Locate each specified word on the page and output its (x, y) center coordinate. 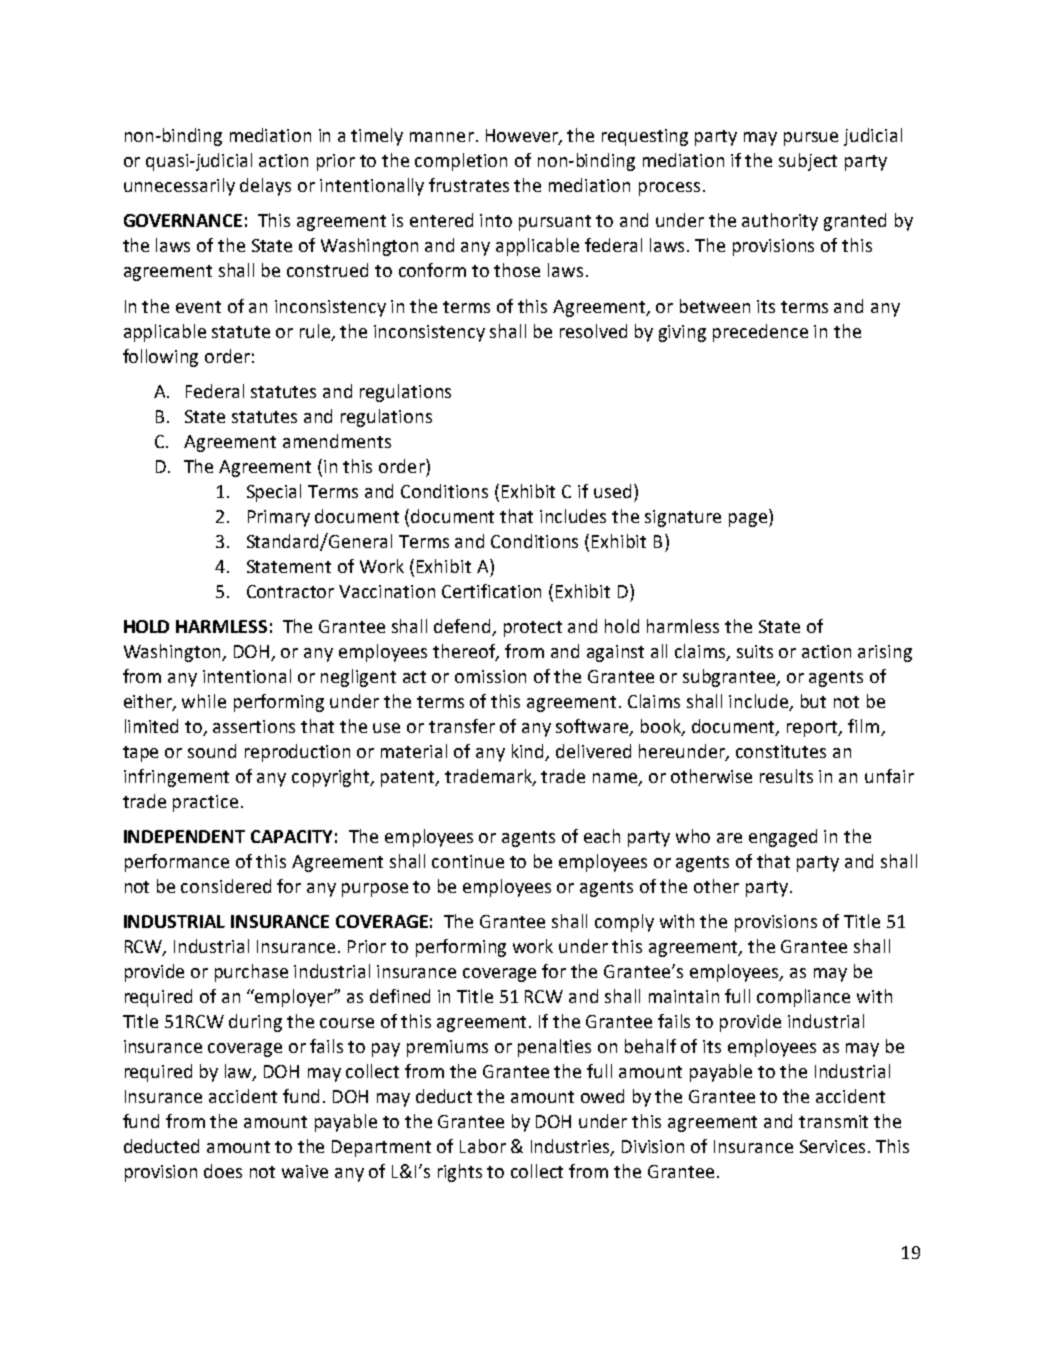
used (612, 491)
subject (808, 162)
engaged (783, 838)
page (749, 520)
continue (468, 861)
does (223, 1171)
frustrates (469, 185)
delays (265, 187)
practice (205, 803)
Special (274, 493)
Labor (483, 1146)
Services (832, 1146)
